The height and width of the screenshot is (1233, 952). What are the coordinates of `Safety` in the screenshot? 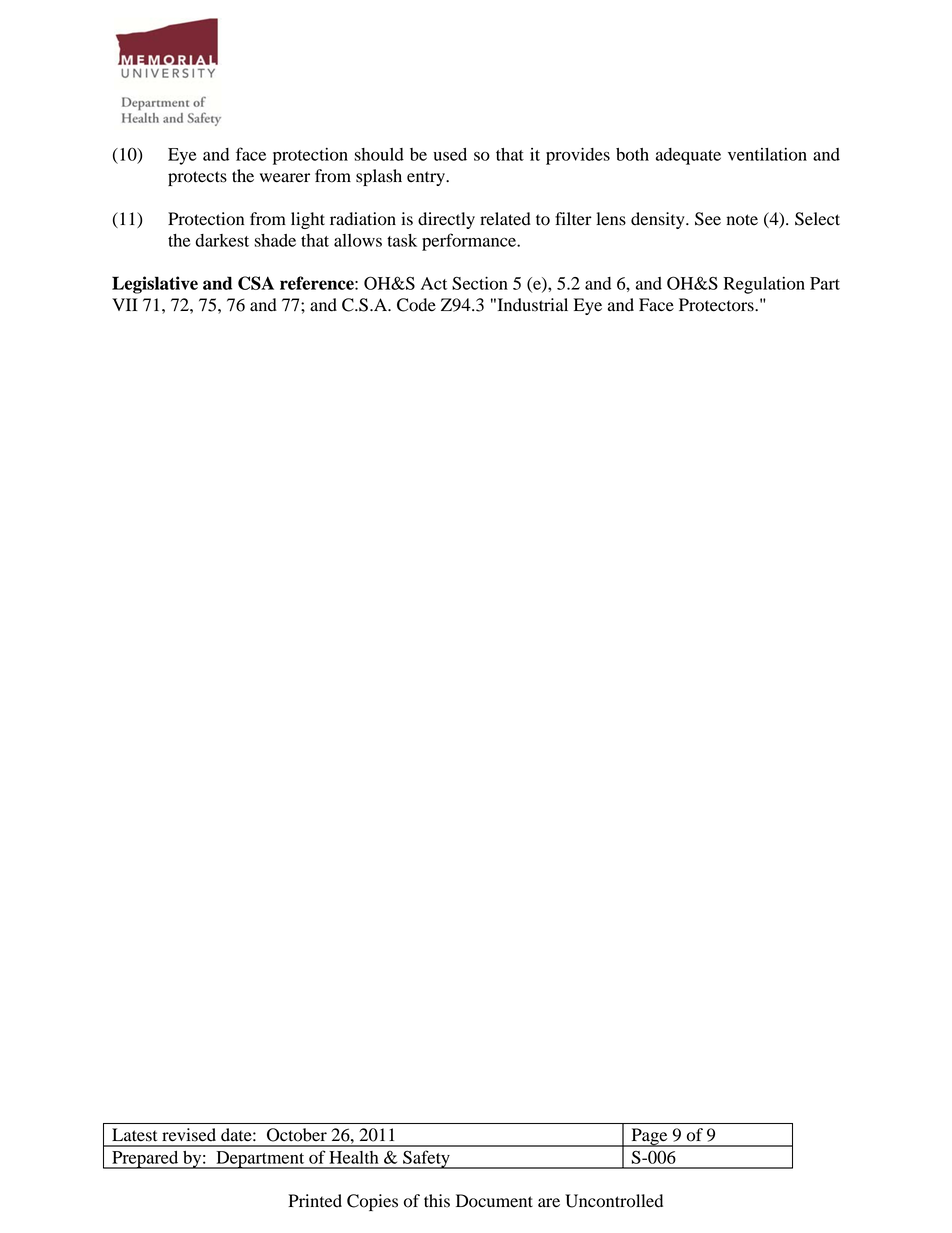 It's located at (426, 1159).
